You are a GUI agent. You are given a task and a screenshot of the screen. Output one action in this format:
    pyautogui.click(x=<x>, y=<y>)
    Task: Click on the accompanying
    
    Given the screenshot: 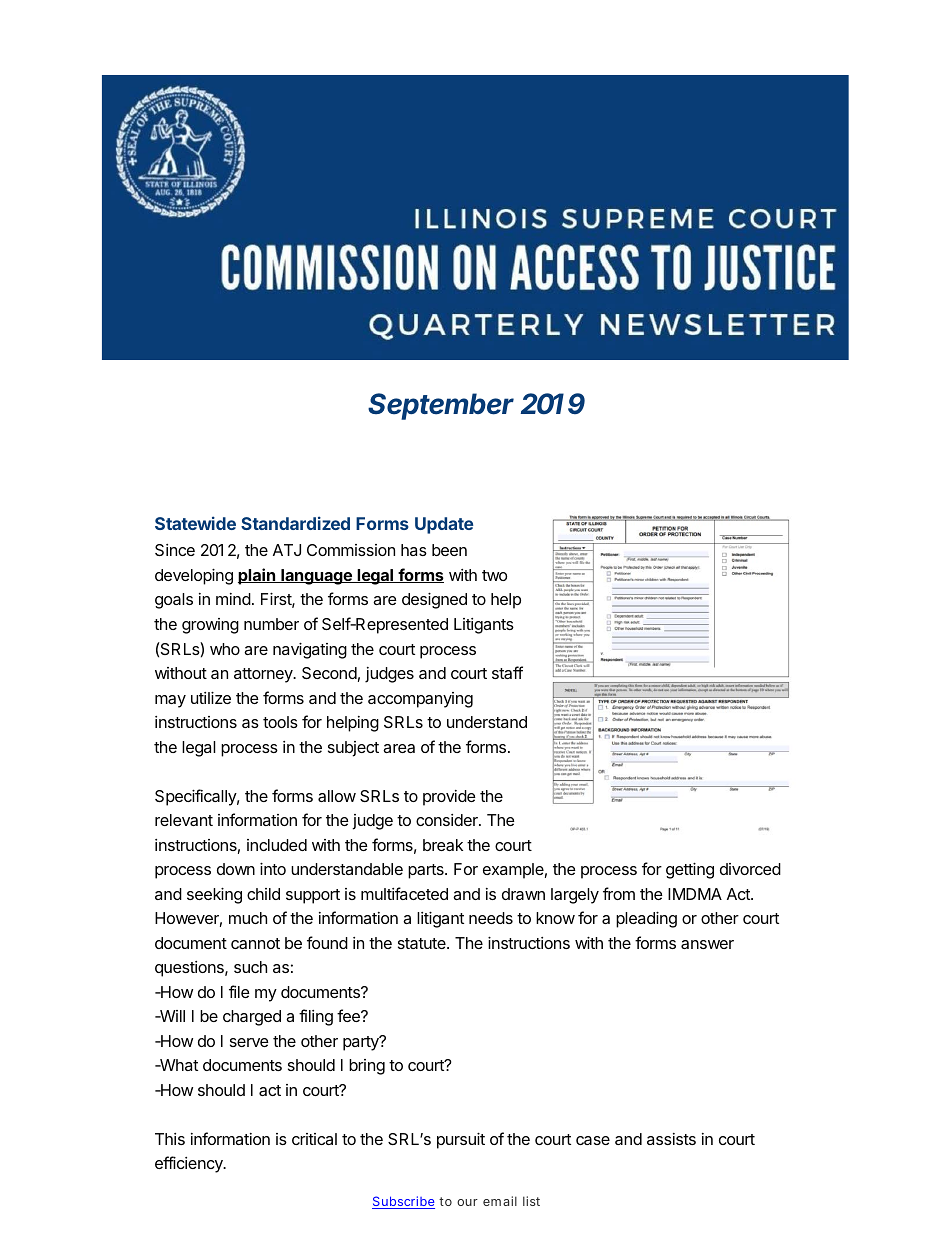 What is the action you would take?
    pyautogui.click(x=420, y=700)
